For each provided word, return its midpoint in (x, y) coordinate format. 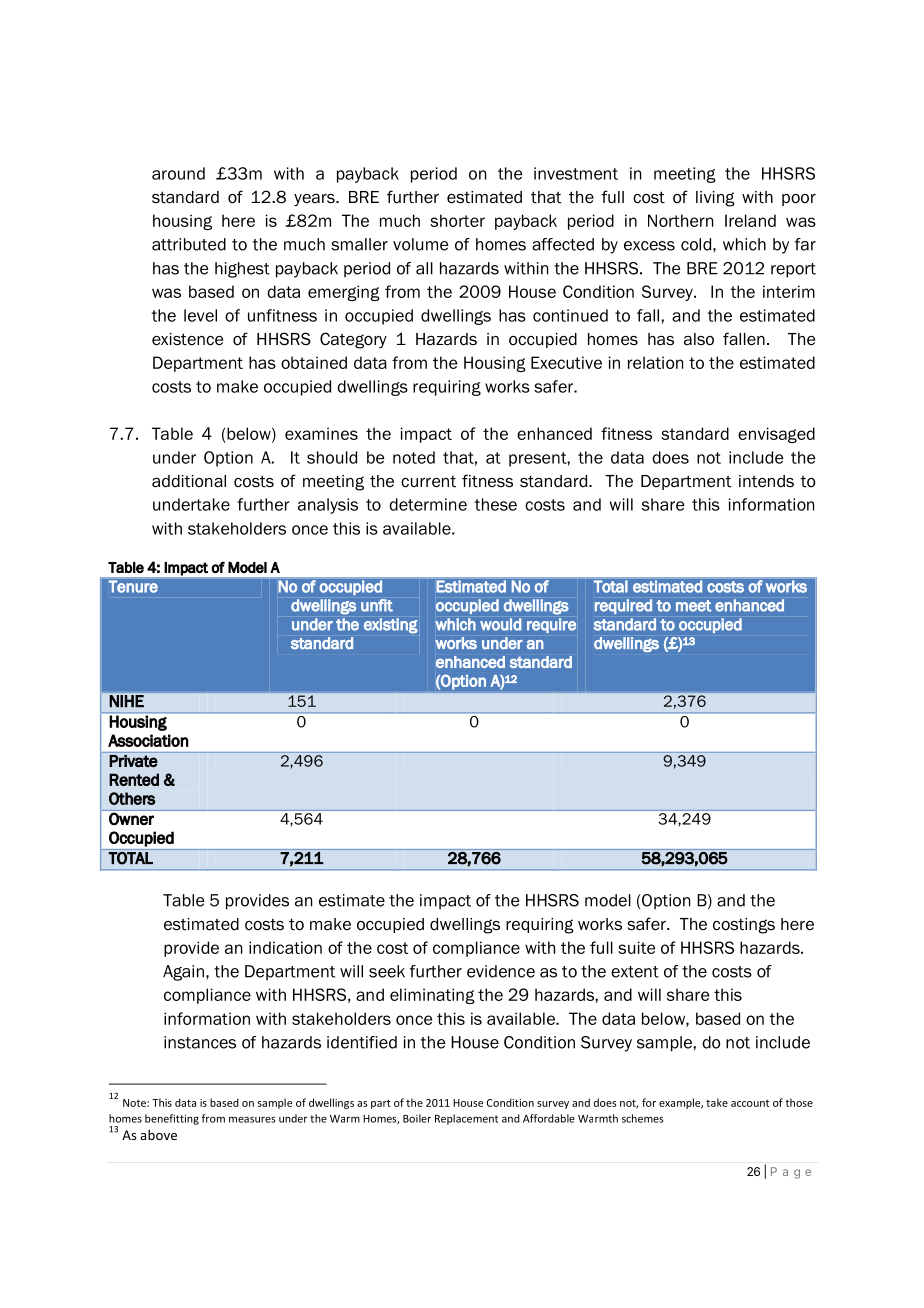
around (178, 173)
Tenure (133, 586)
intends (766, 481)
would (500, 624)
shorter (457, 220)
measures (252, 1119)
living (715, 199)
